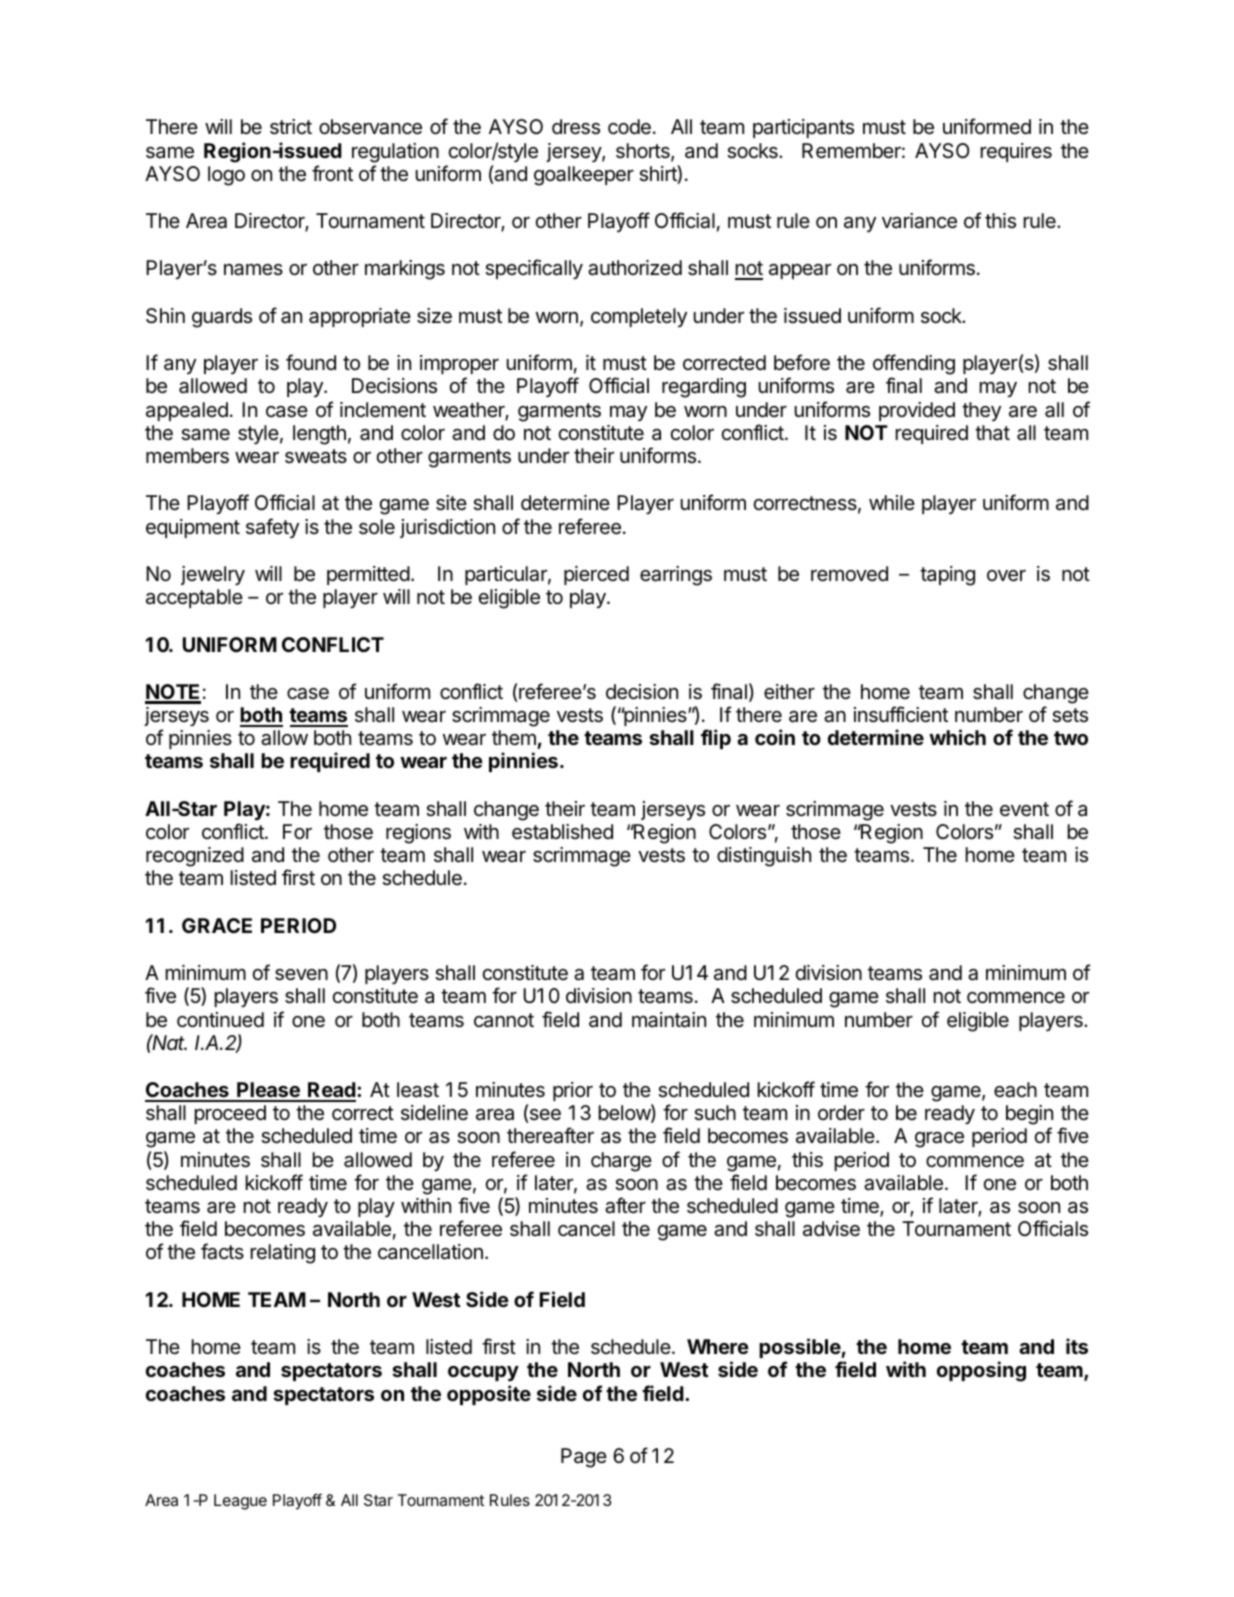 This screenshot has height=1597, width=1234. Describe the element at coordinates (584, 1458) in the screenshot. I see `Page` at that location.
